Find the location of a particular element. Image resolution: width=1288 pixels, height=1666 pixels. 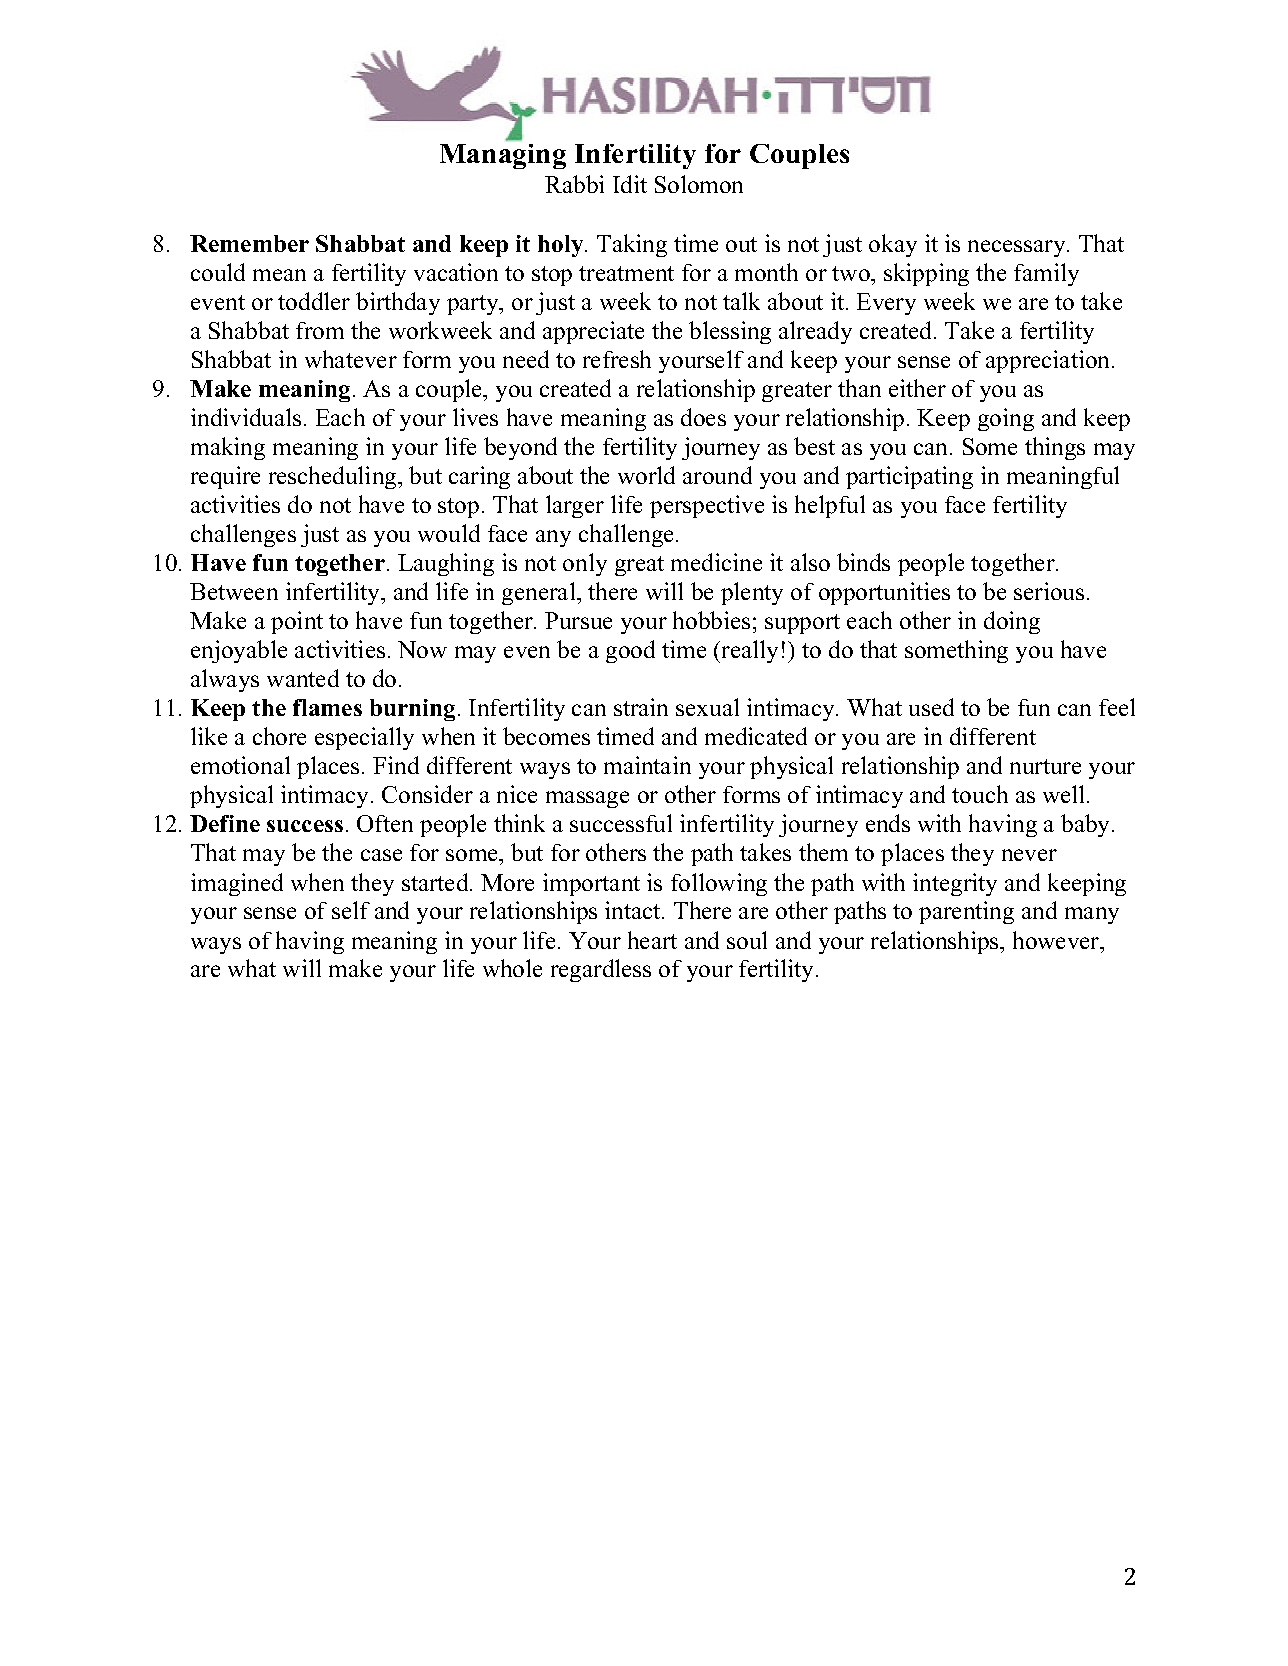

Remember is located at coordinates (249, 243).
